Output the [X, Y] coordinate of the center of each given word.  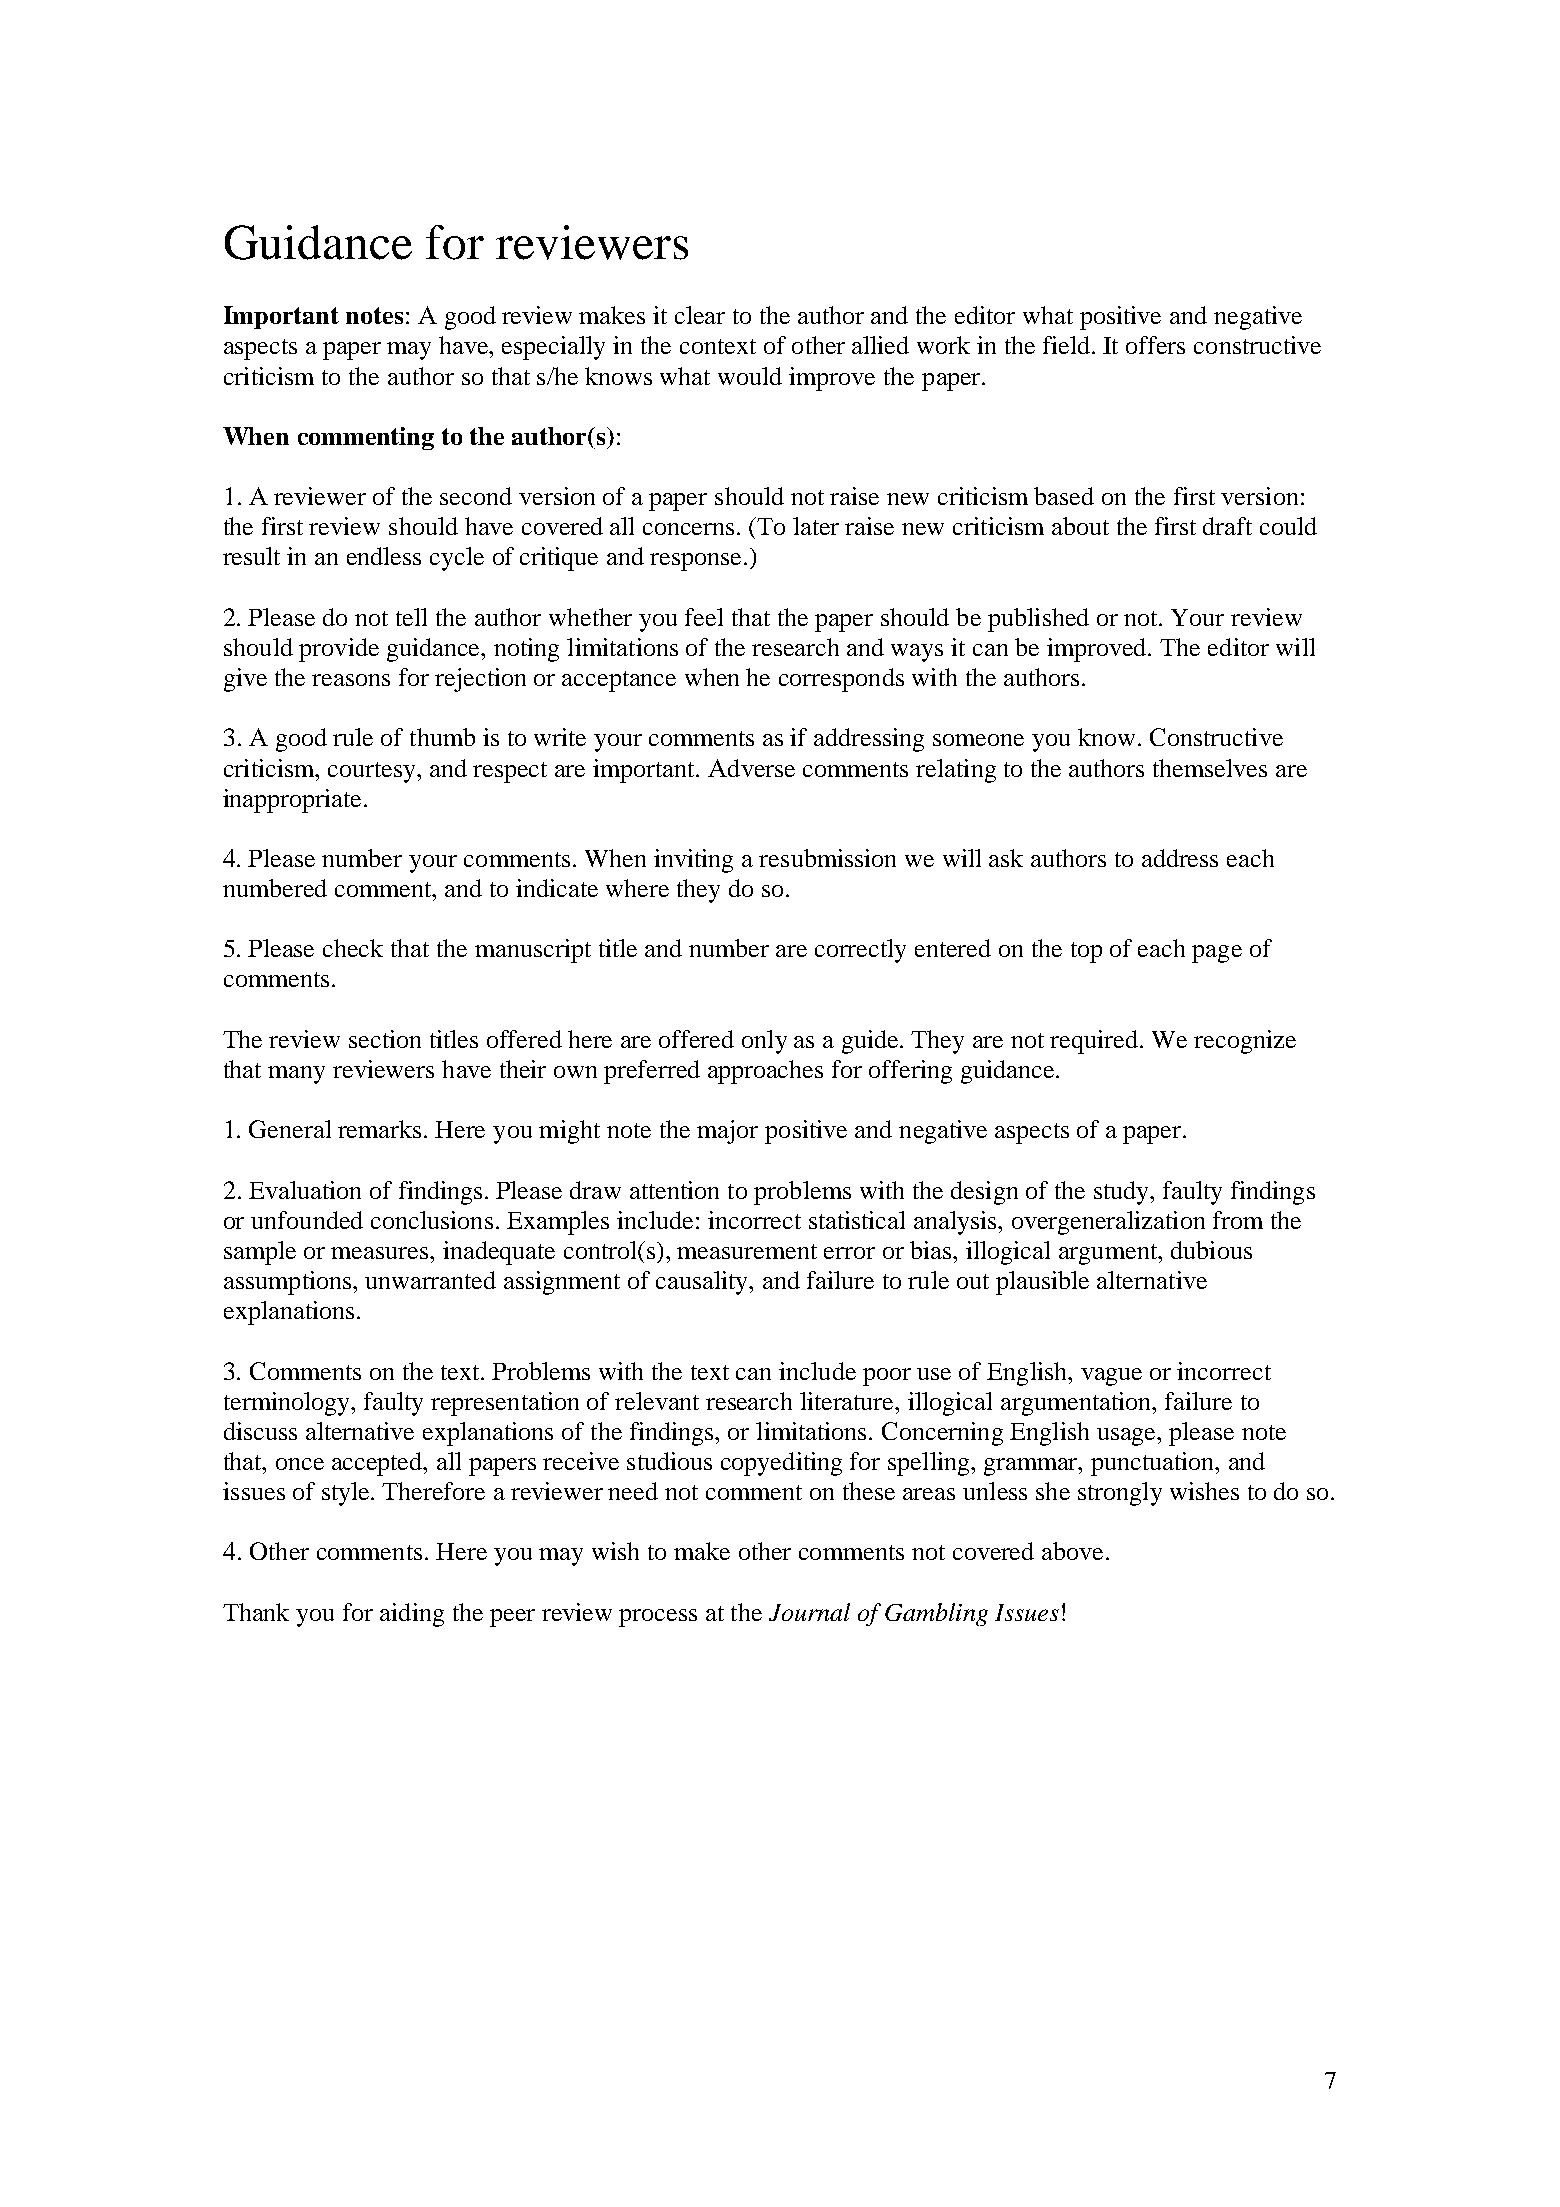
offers [1155, 345]
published [1038, 620]
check [353, 948]
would [750, 376]
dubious [1211, 1250]
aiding [412, 1615]
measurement [747, 1251]
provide [339, 650]
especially [553, 348]
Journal [809, 1612]
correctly [860, 951]
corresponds [841, 680]
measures [381, 1253]
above [1072, 1551]
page [1217, 954]
